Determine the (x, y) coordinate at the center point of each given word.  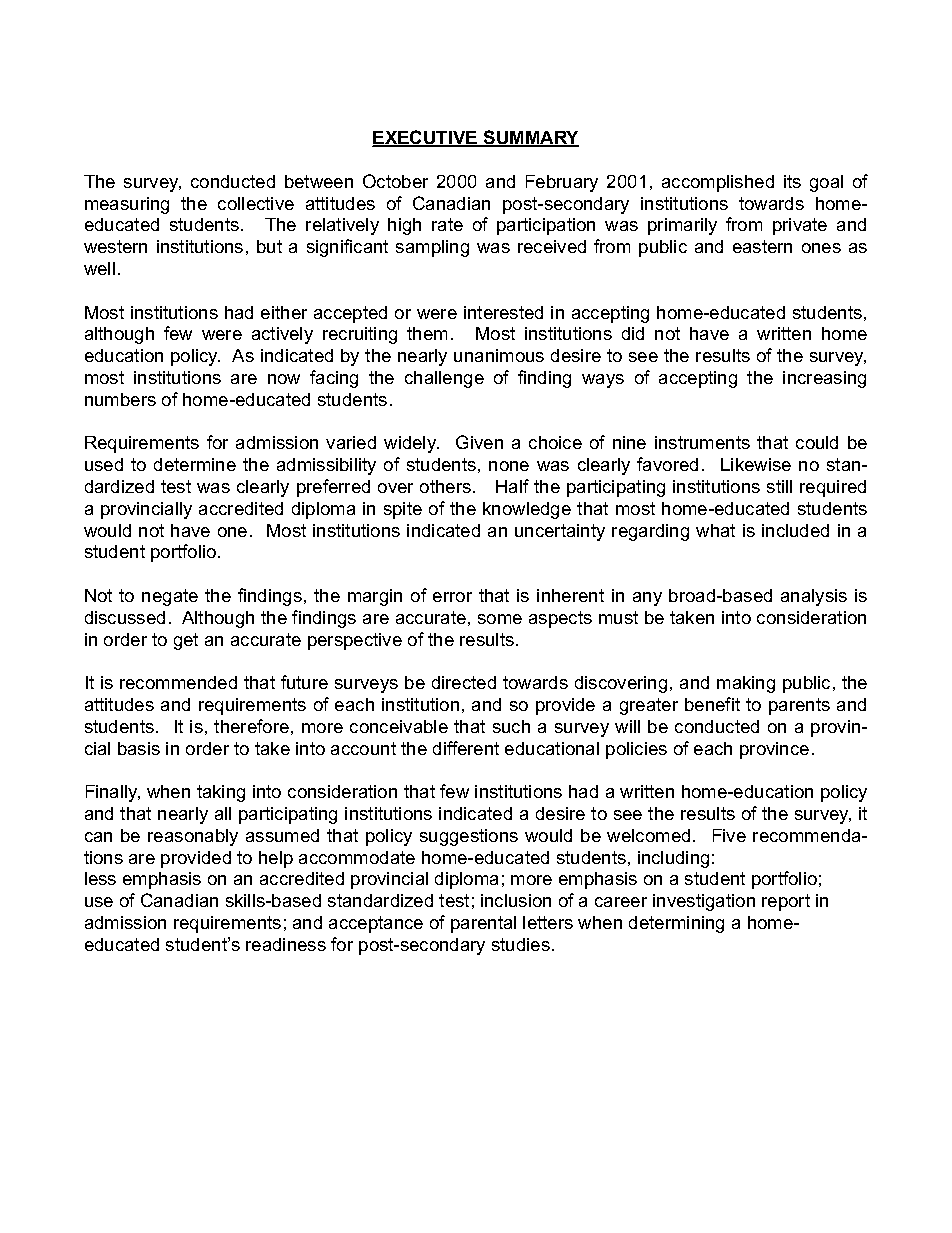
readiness (286, 944)
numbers (120, 399)
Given (479, 442)
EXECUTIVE (426, 138)
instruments (702, 442)
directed (464, 682)
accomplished (718, 183)
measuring (127, 205)
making (746, 684)
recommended (178, 682)
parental (483, 924)
